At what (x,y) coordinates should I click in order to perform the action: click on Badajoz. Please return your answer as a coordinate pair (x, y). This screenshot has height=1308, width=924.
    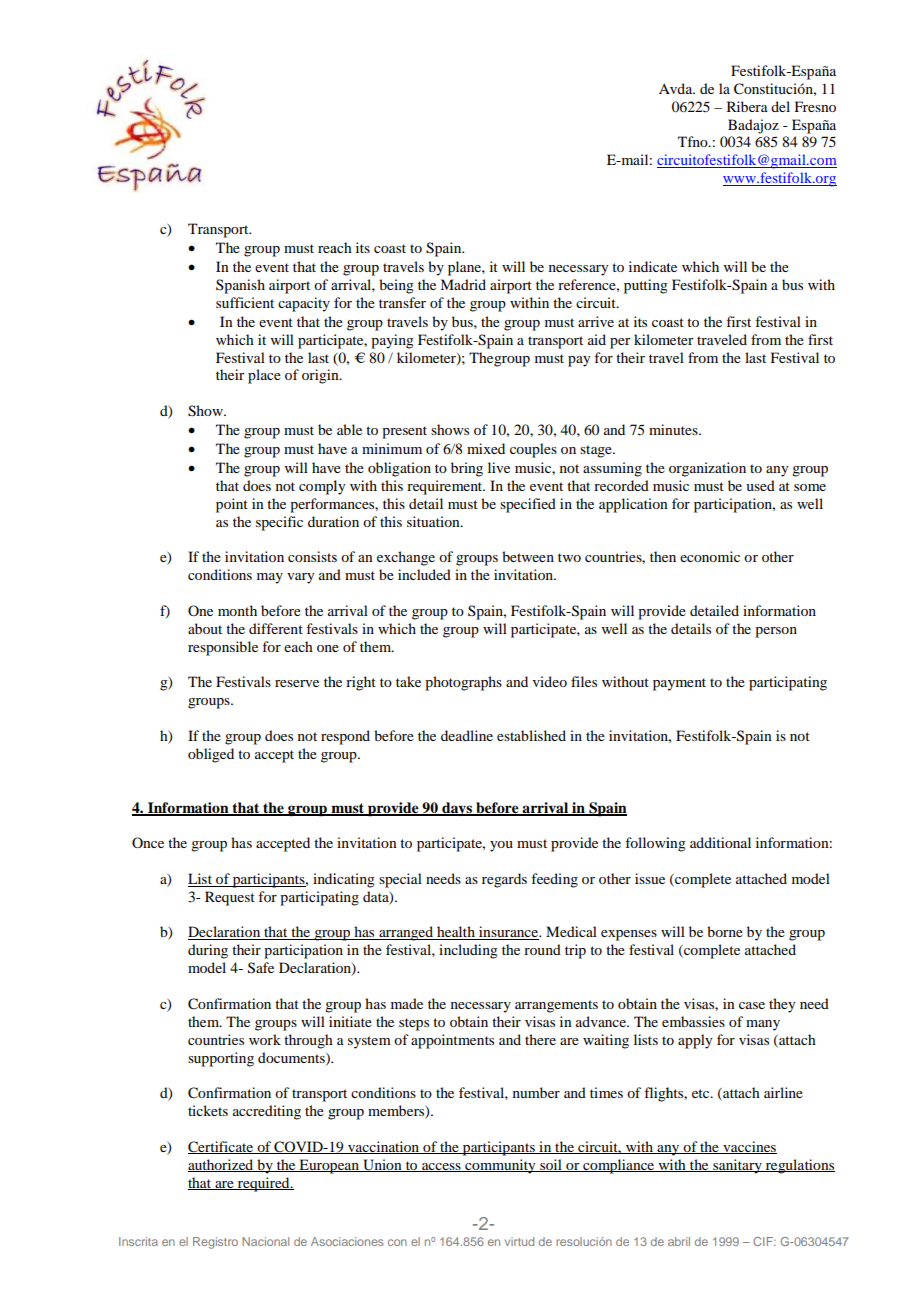
    Looking at the image, I should click on (753, 126).
